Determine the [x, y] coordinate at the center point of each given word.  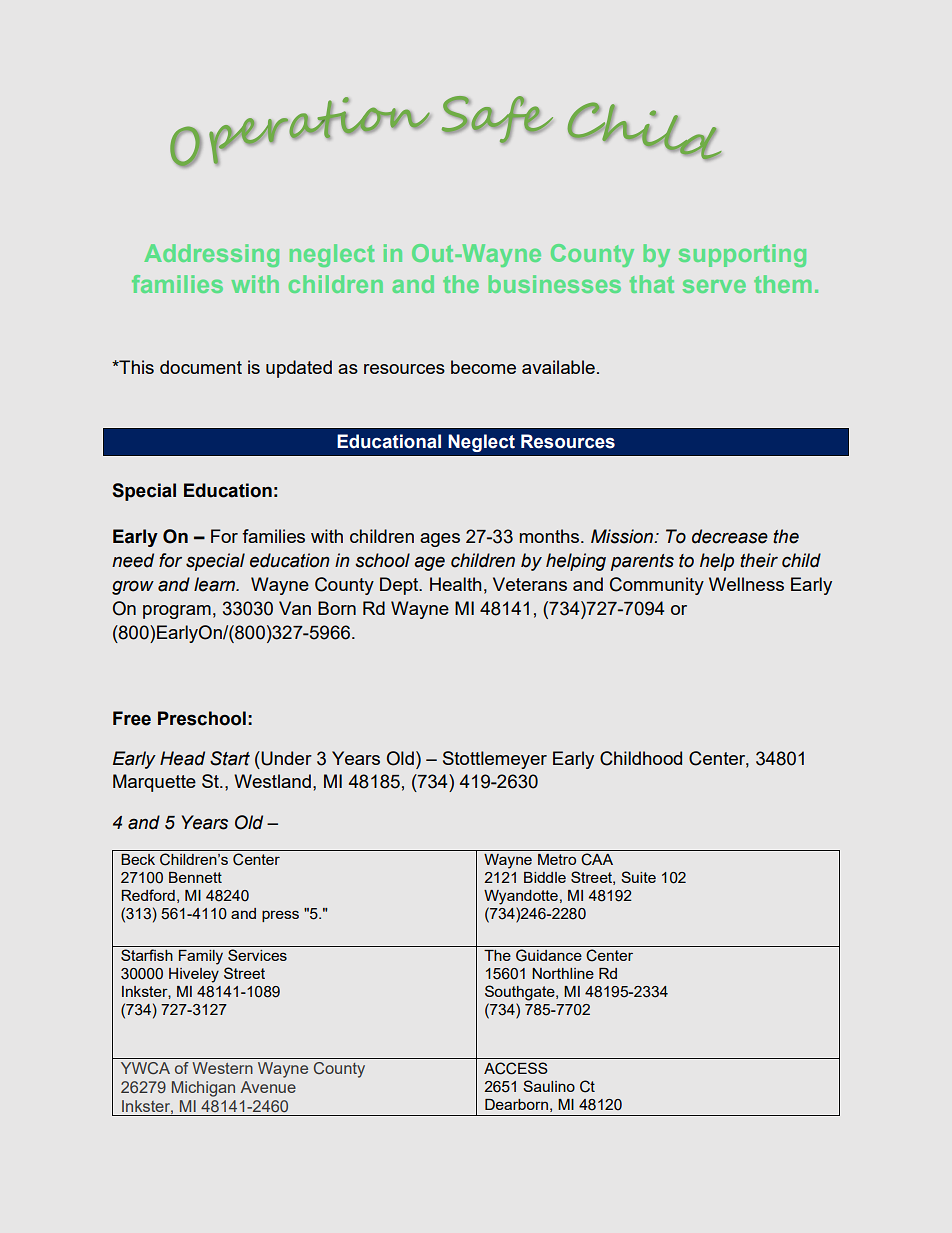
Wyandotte [521, 897]
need [133, 560]
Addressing [211, 255]
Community [657, 586]
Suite [638, 877]
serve [714, 286]
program [177, 612]
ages [440, 540]
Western [222, 1068]
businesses [554, 284]
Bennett [195, 877]
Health [456, 584]
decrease [730, 536]
